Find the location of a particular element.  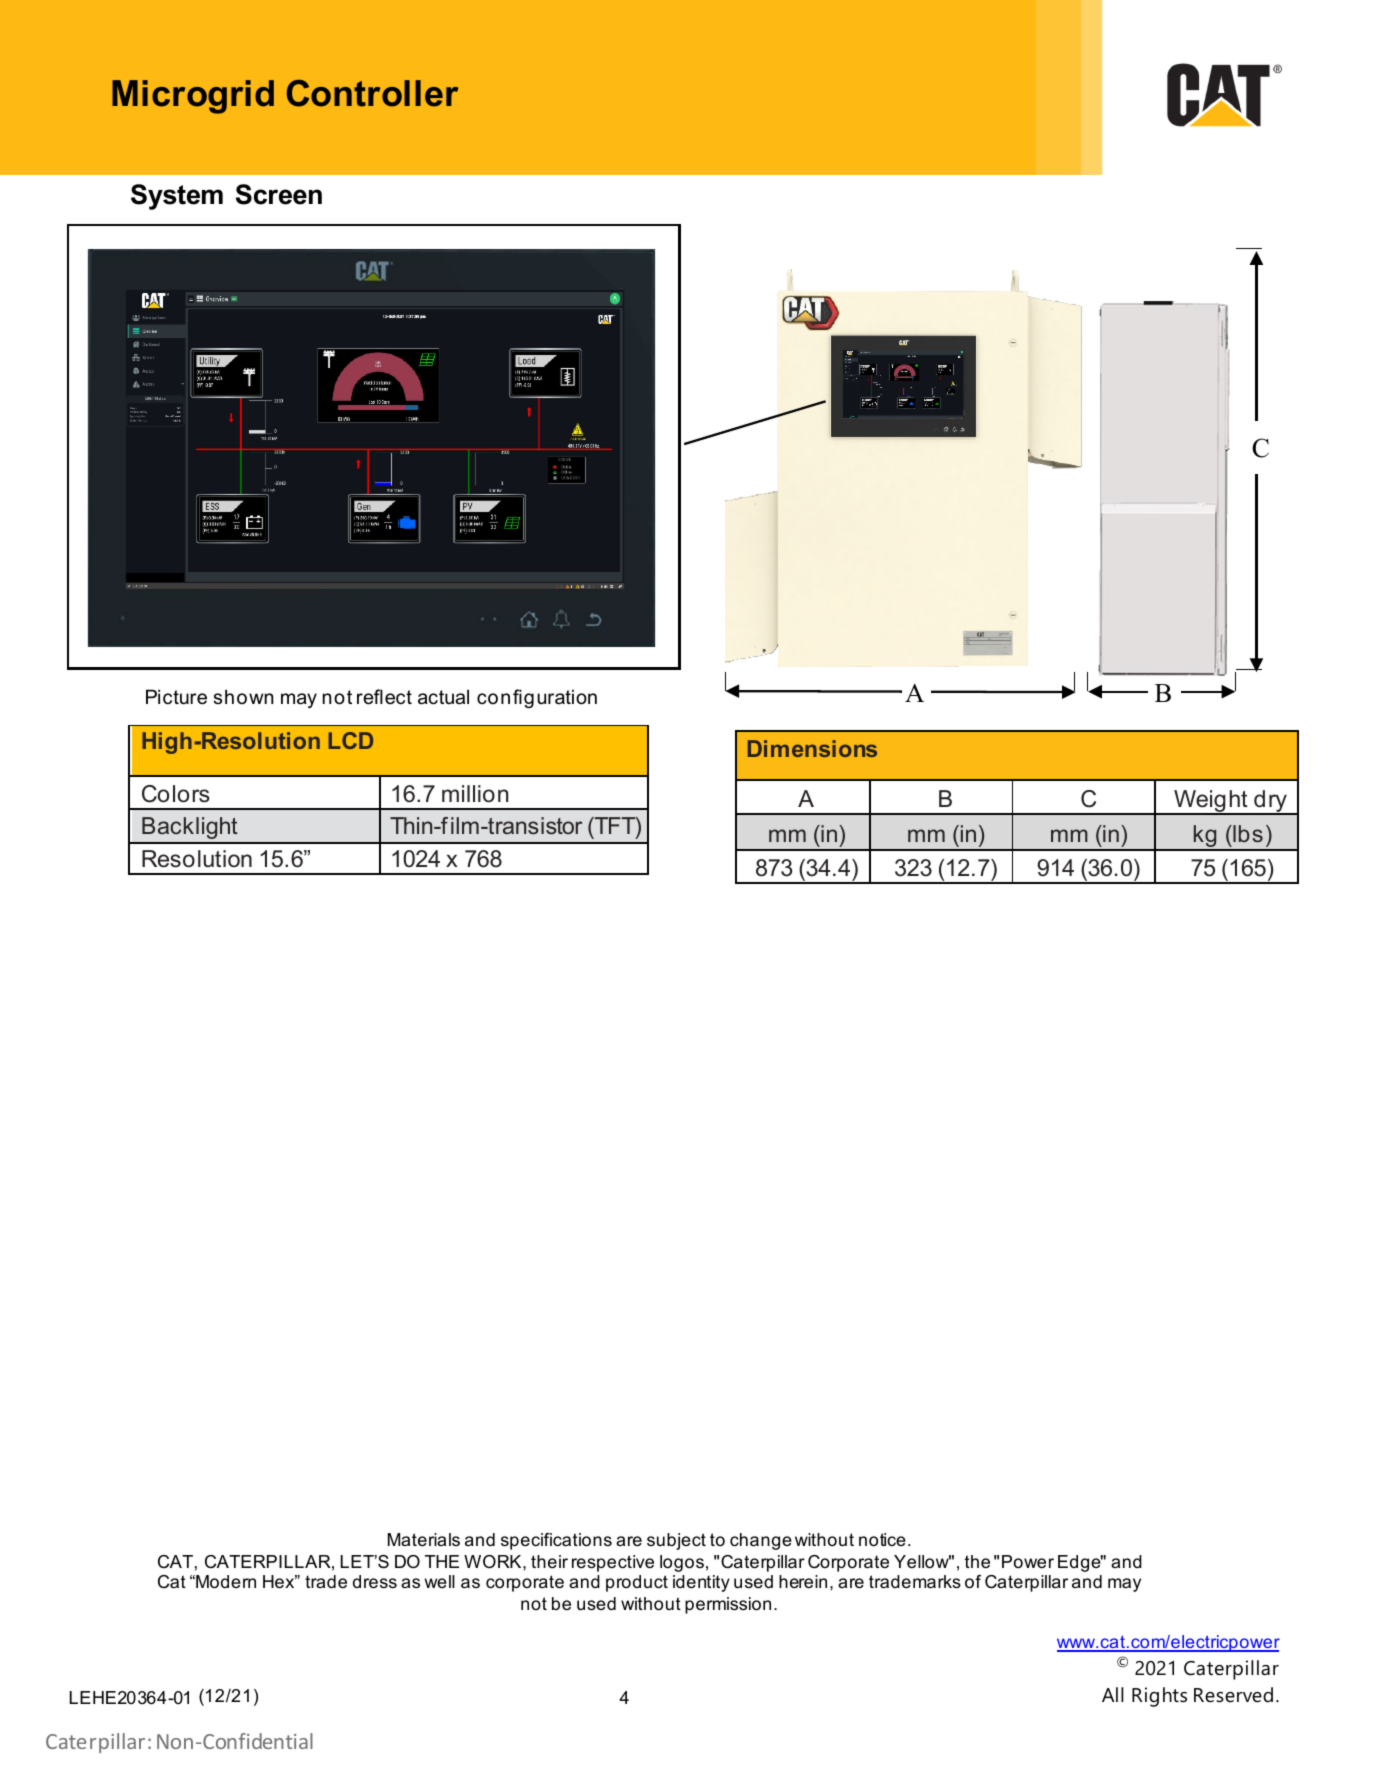

dress is located at coordinates (375, 1582).
